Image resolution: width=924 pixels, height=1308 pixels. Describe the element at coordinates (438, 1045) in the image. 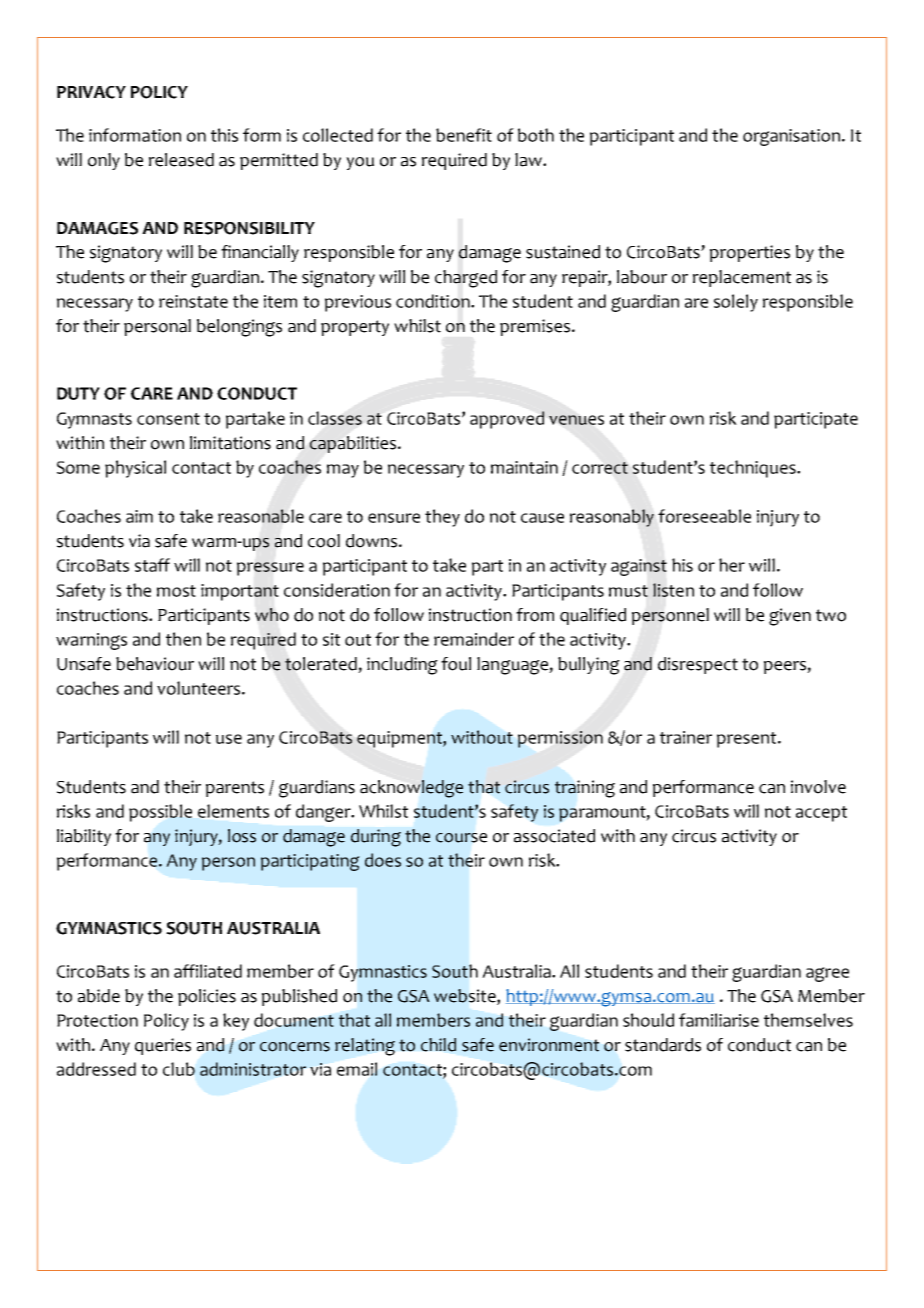

I see `child` at that location.
